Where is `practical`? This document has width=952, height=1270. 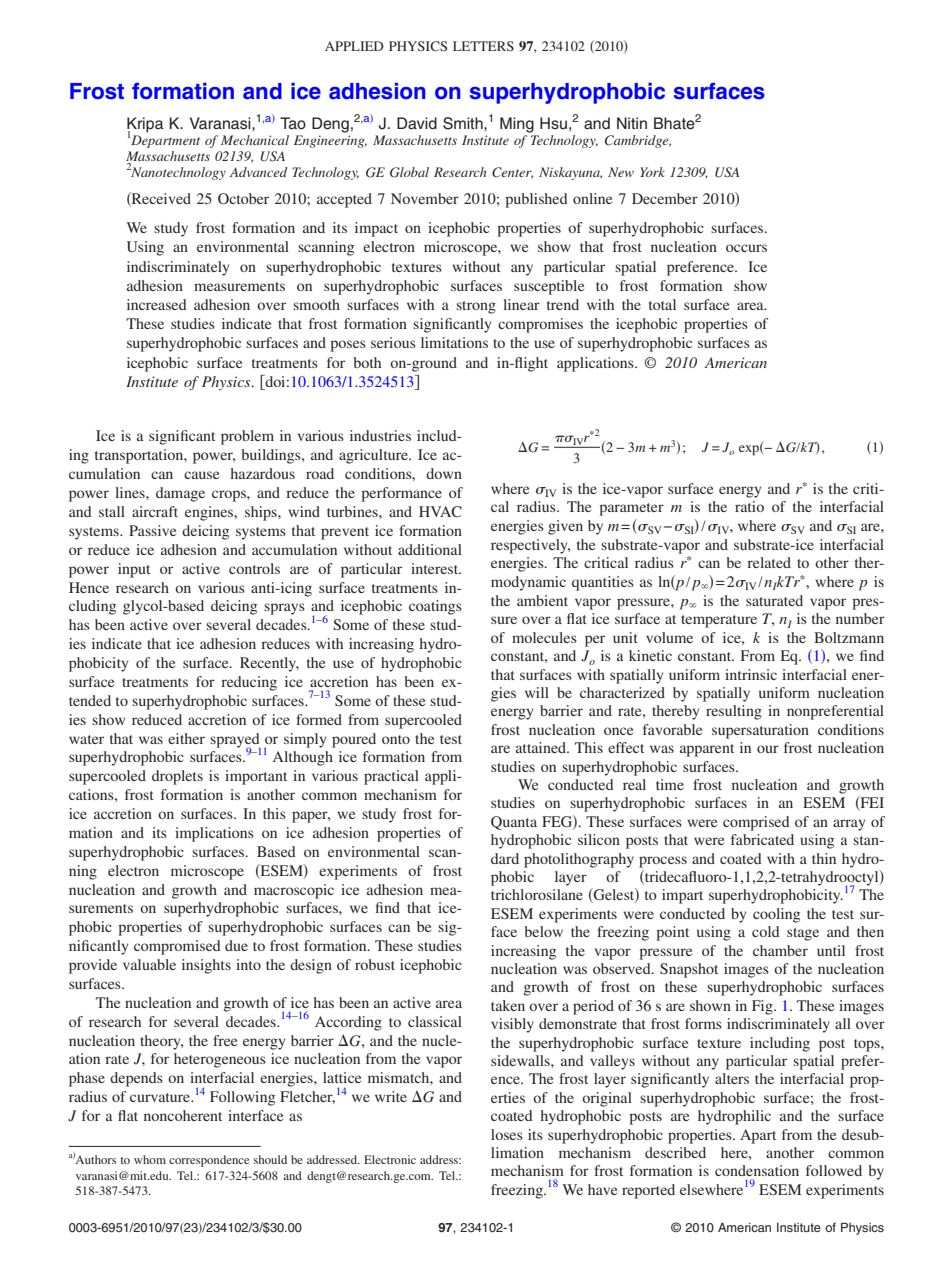
practical is located at coordinates (391, 777).
